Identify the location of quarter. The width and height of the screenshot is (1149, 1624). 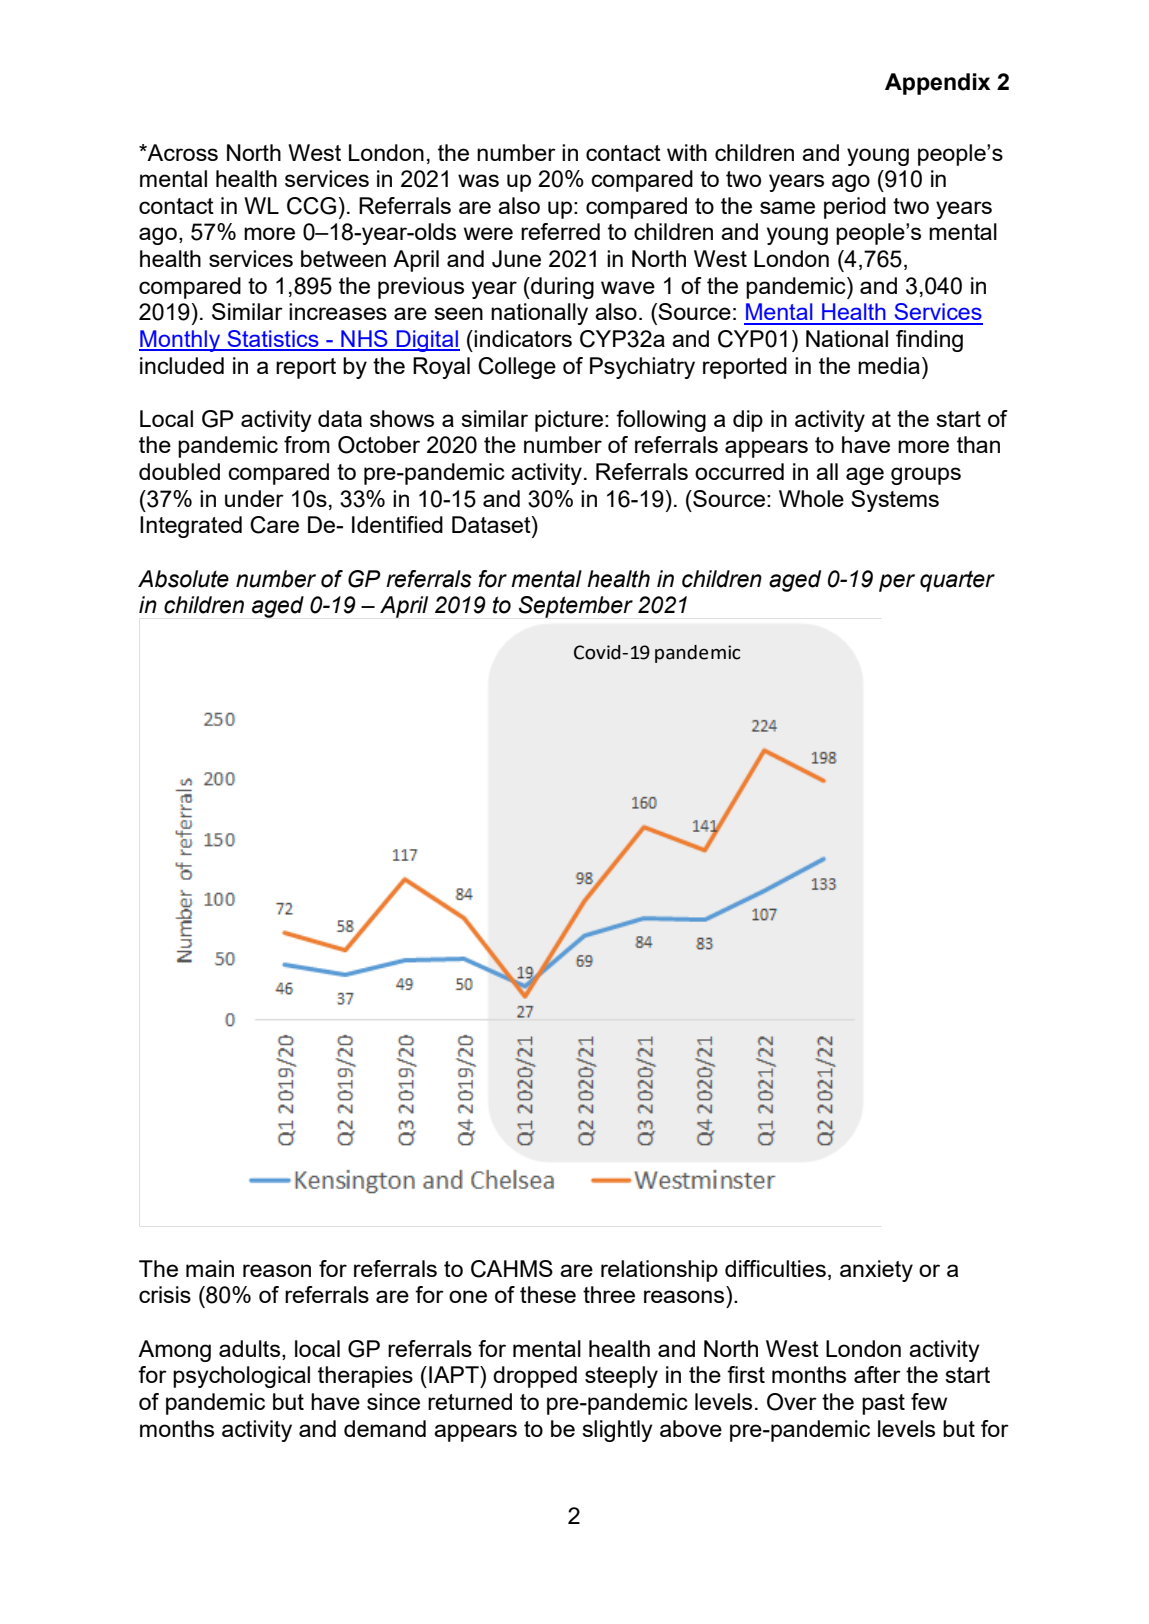
(957, 581).
